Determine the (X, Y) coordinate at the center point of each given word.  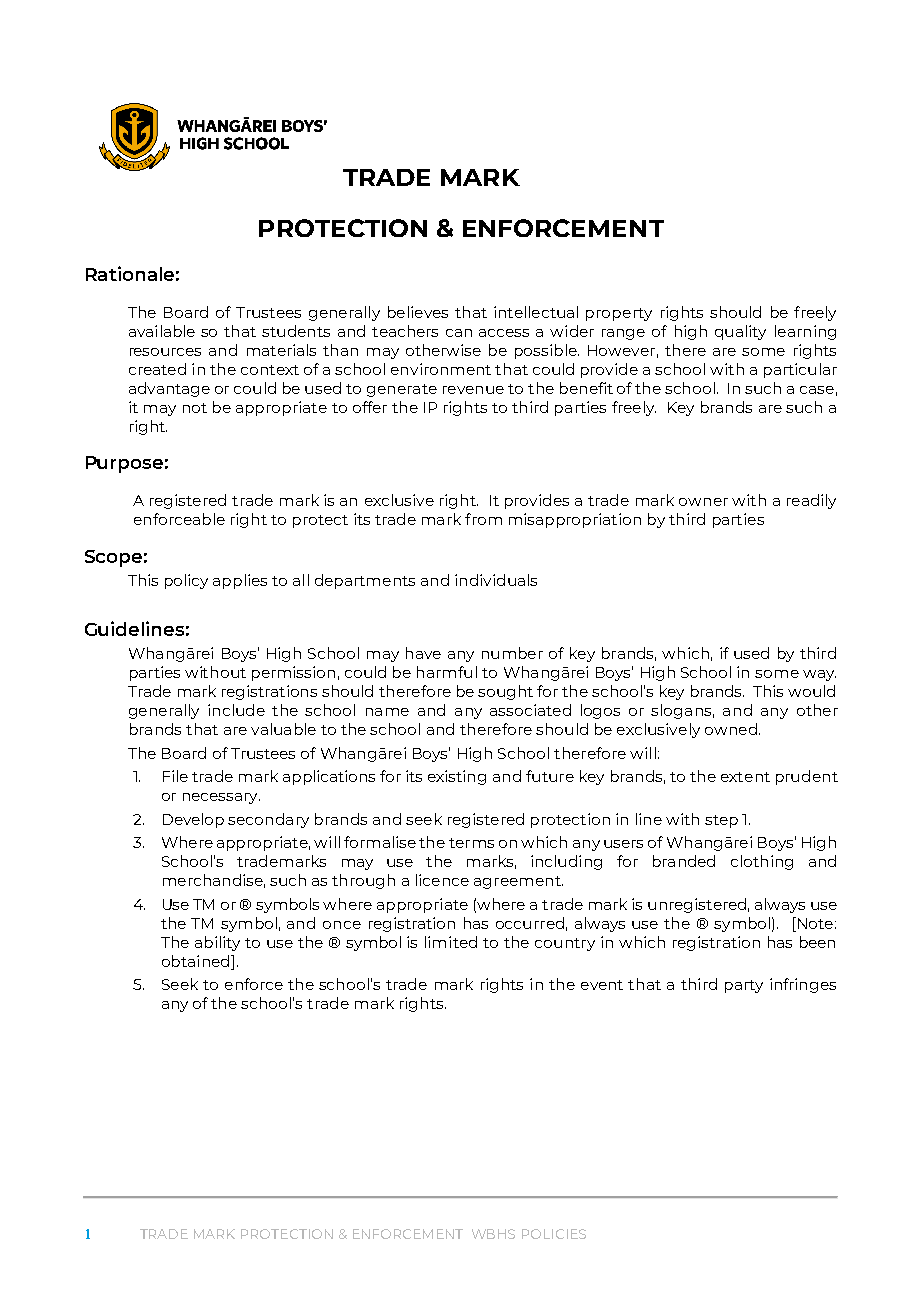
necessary (221, 798)
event (602, 985)
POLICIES (554, 1234)
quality (740, 332)
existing (457, 777)
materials (281, 350)
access (504, 333)
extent (745, 777)
